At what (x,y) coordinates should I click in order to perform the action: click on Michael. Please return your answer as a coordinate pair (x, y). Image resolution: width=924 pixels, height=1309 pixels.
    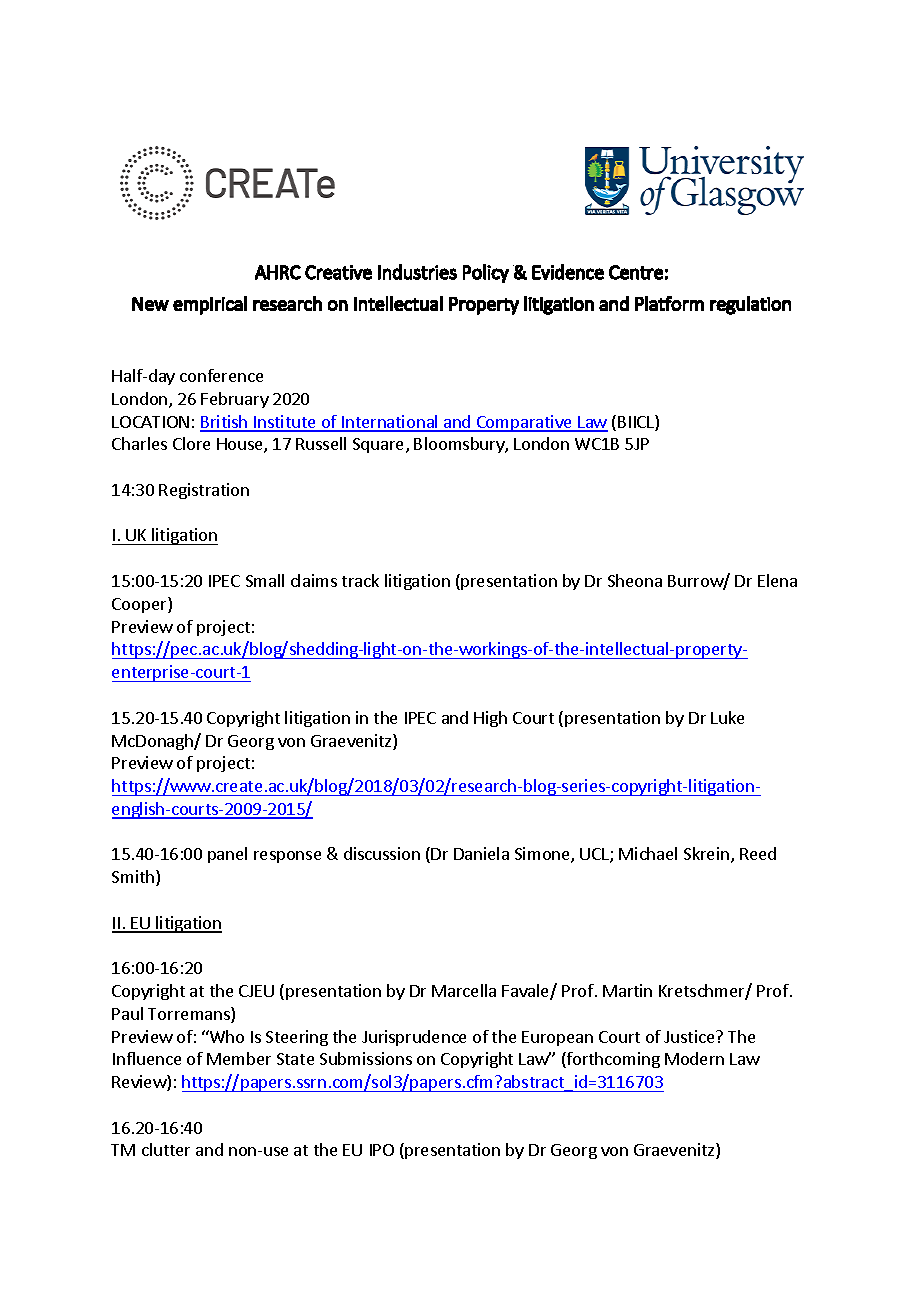
    Looking at the image, I should click on (648, 853).
